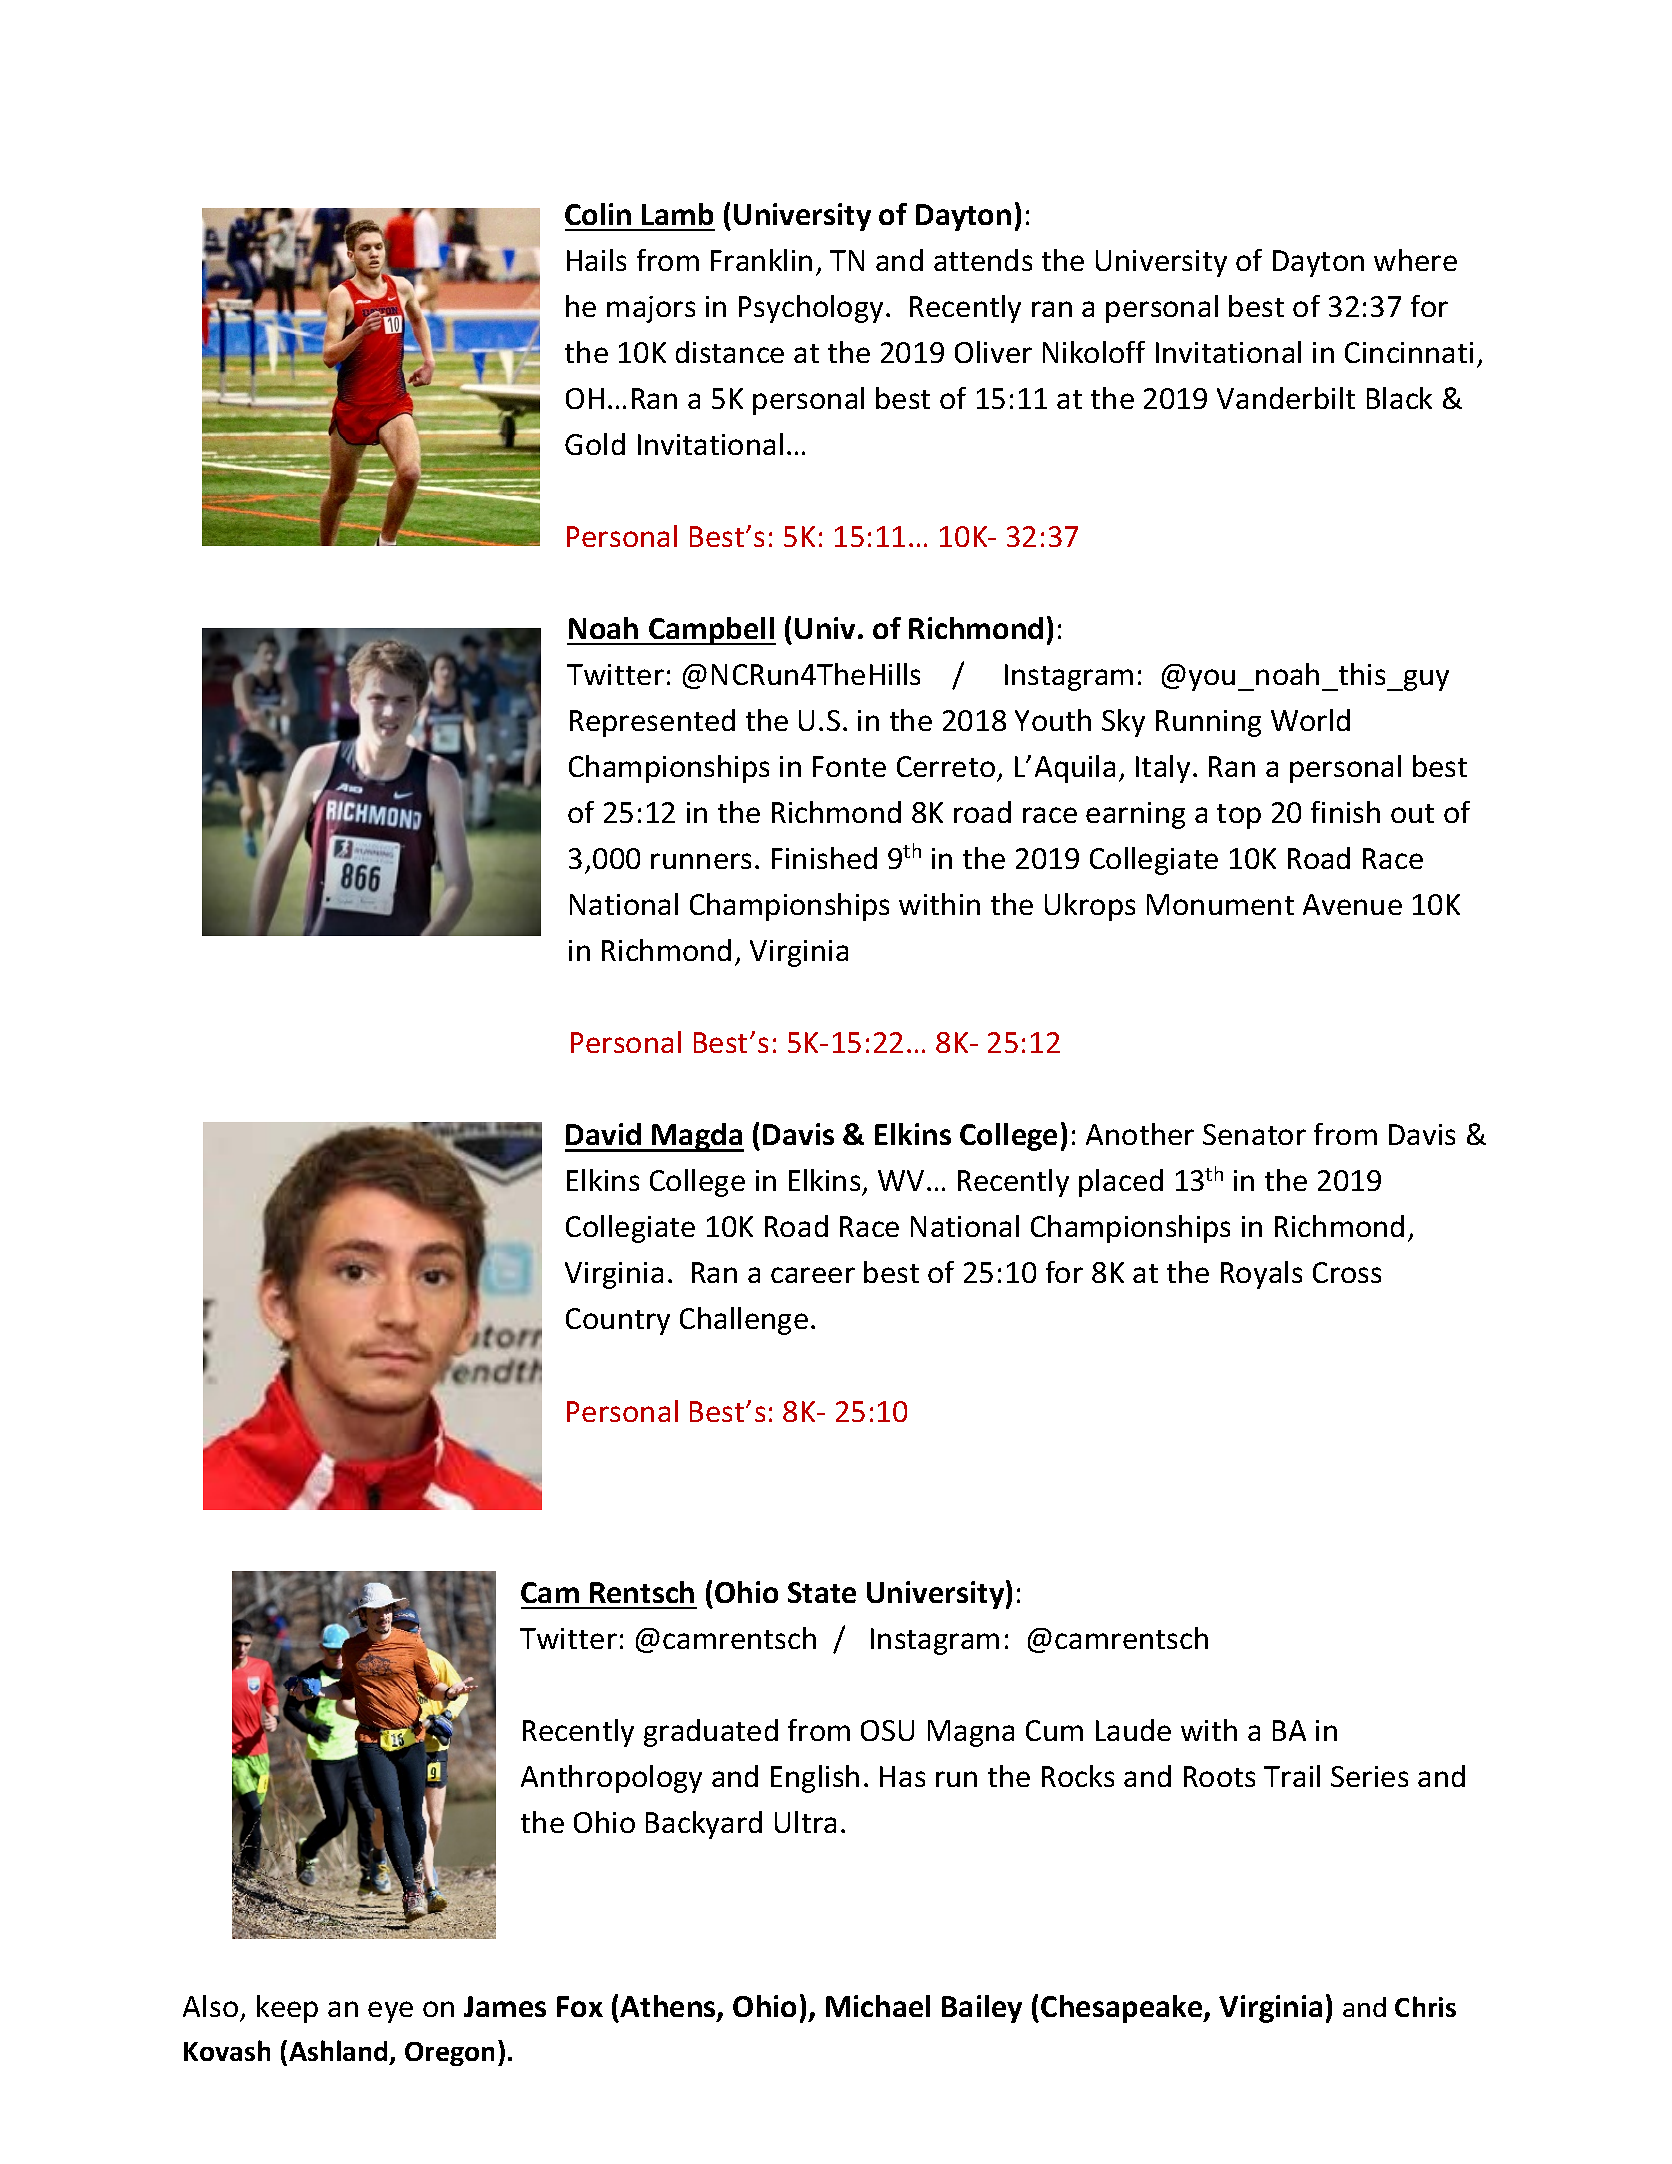 The height and width of the screenshot is (2164, 1672). I want to click on Psychology, so click(813, 309).
